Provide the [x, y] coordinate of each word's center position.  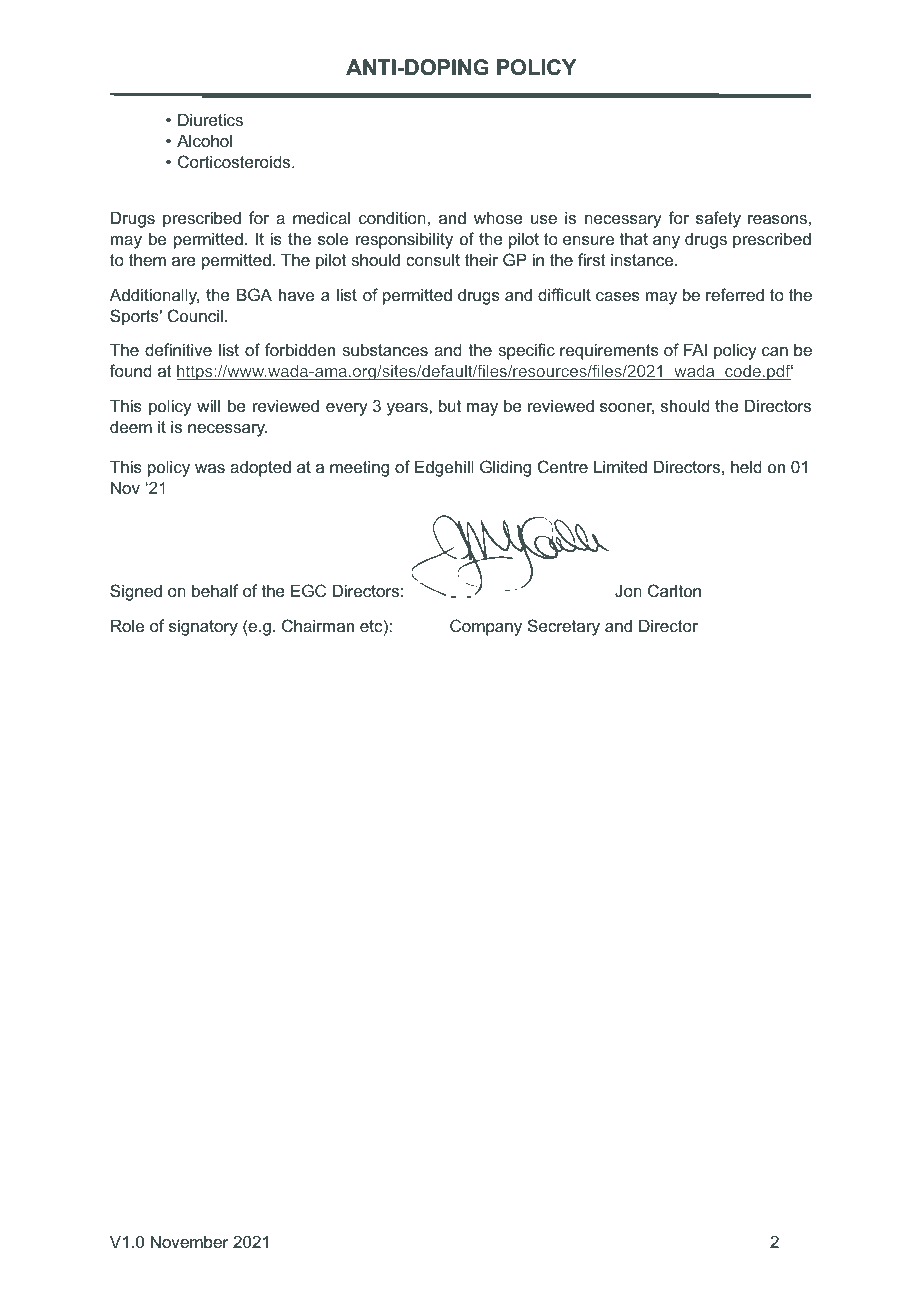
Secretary [564, 627]
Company [486, 627]
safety [718, 219]
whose [498, 217]
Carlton [674, 590]
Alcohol [204, 140]
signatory [203, 627]
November [189, 1241]
